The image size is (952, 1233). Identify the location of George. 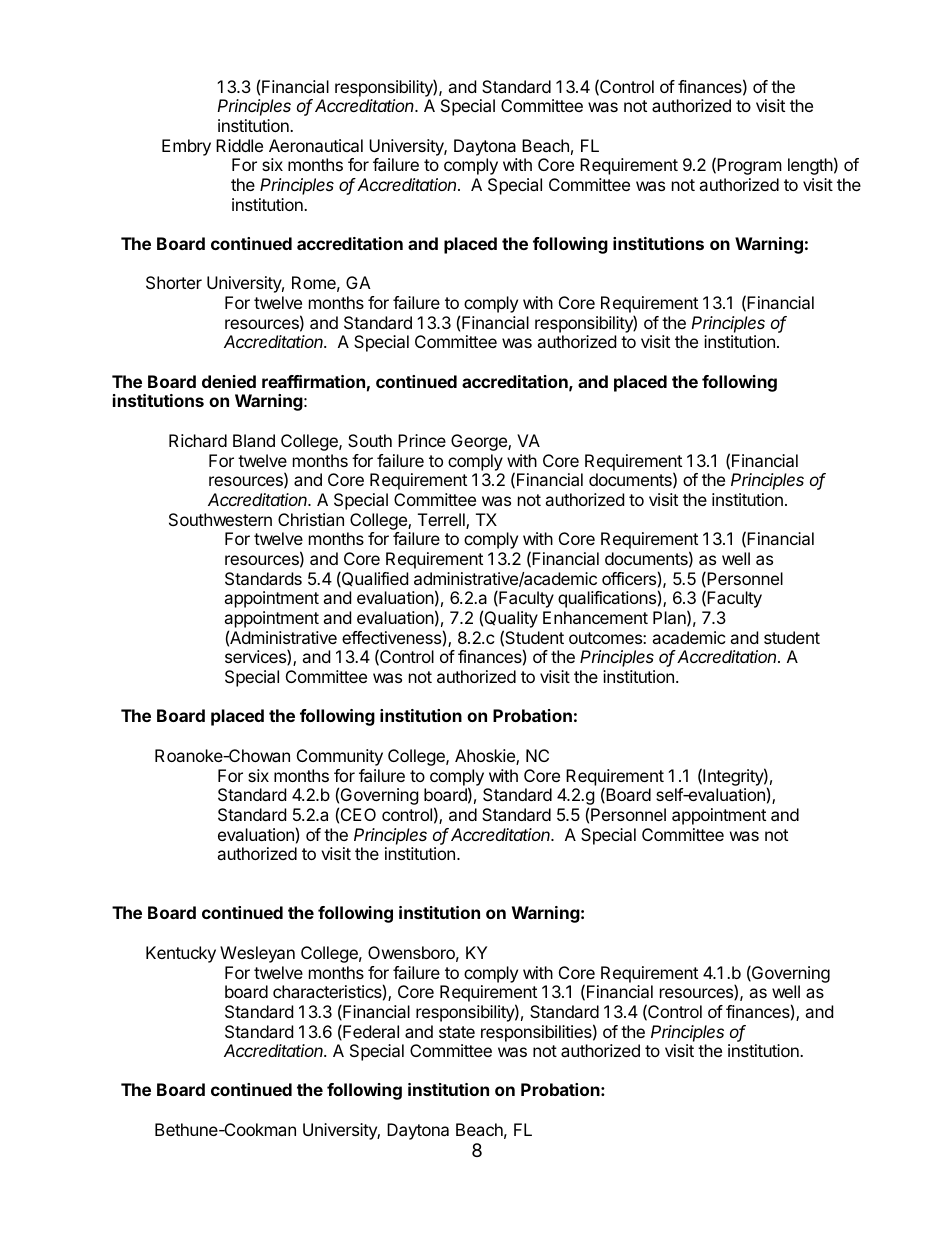
(480, 442).
